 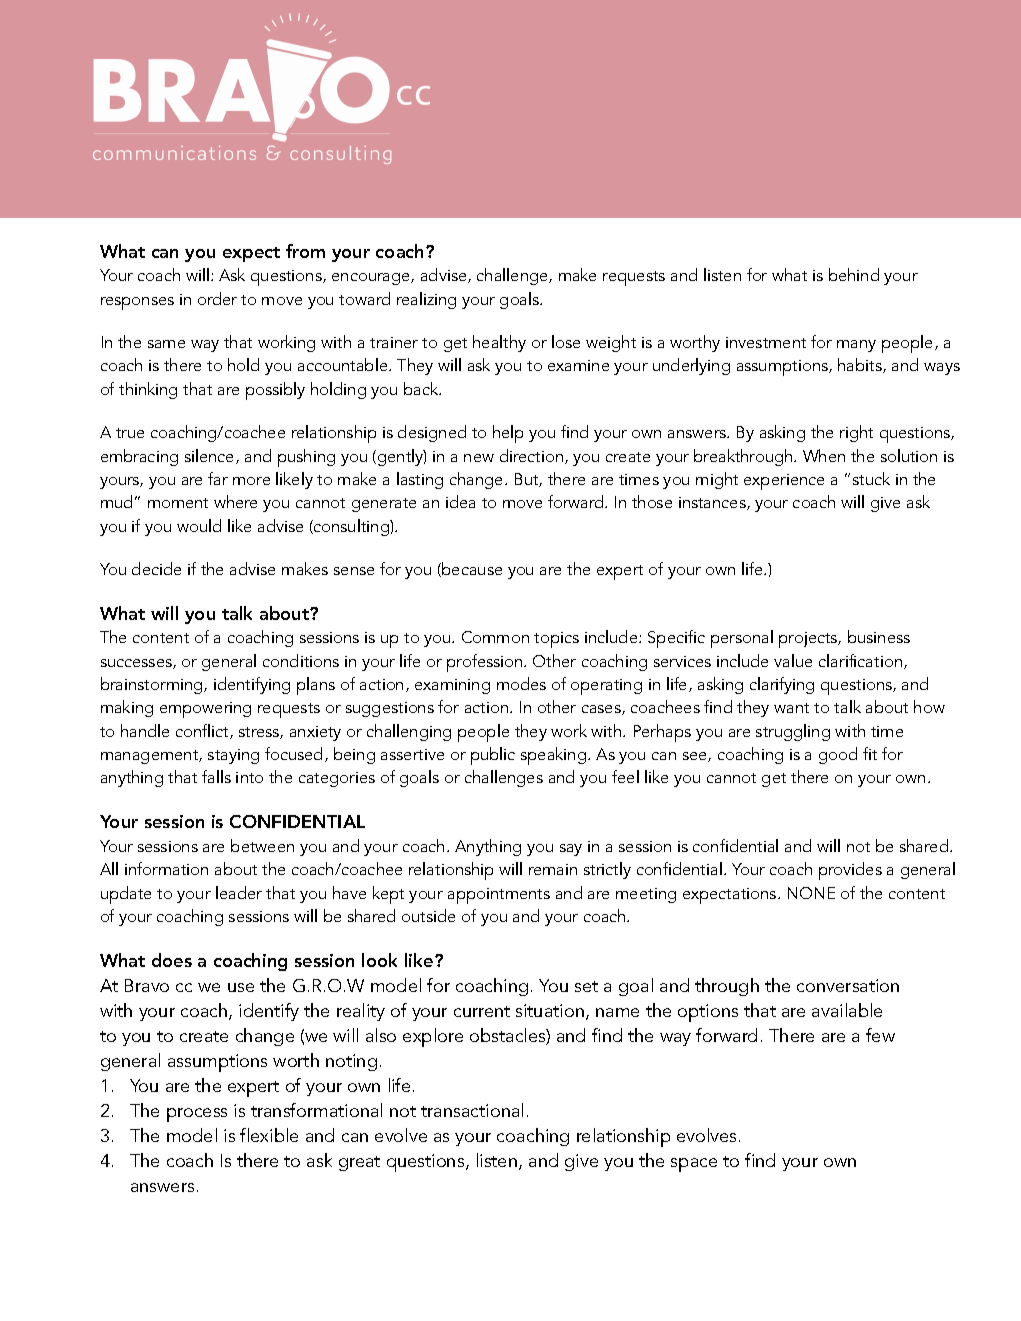 I want to click on order, so click(x=217, y=298).
